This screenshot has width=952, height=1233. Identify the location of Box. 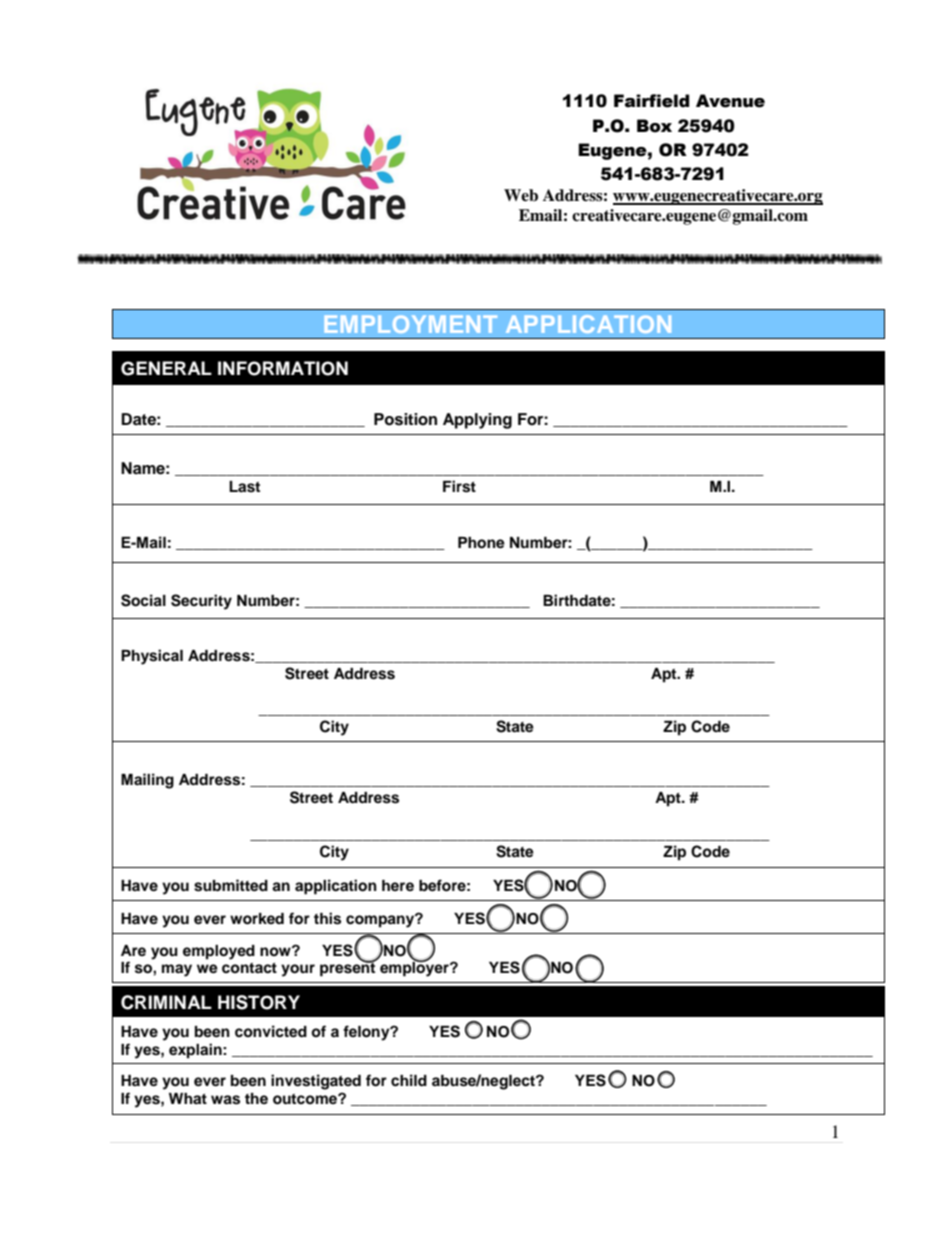
(654, 126).
